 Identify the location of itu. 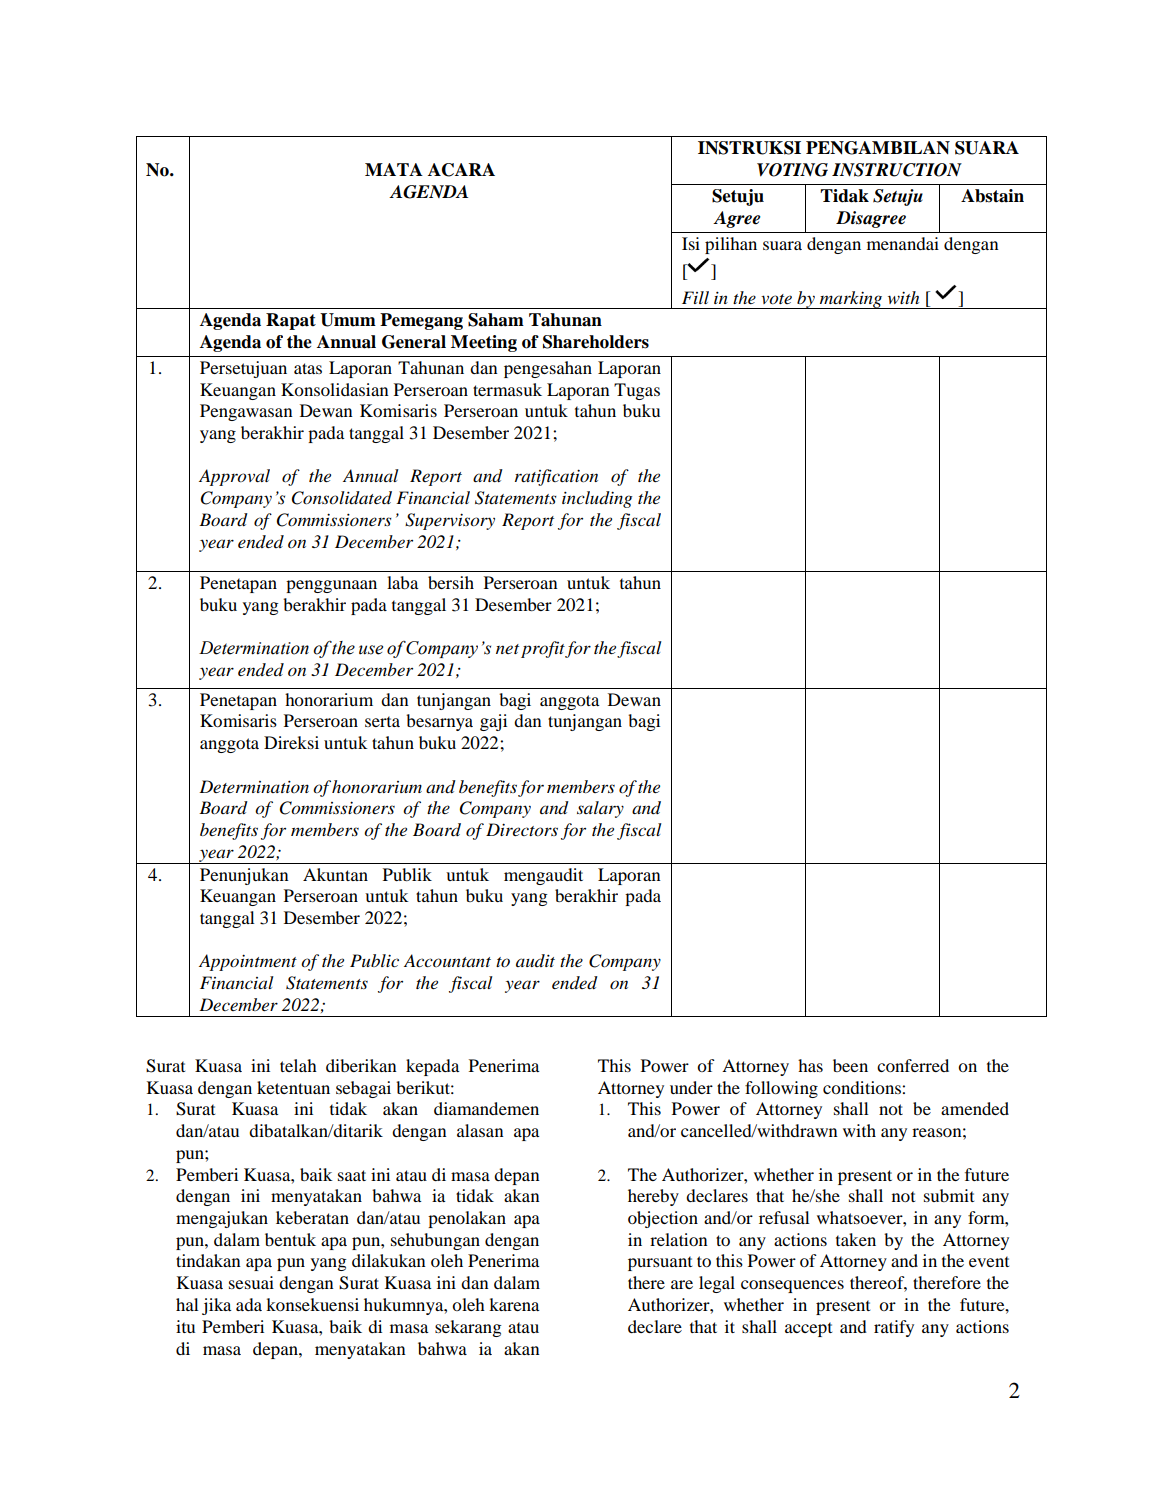
(185, 1326).
